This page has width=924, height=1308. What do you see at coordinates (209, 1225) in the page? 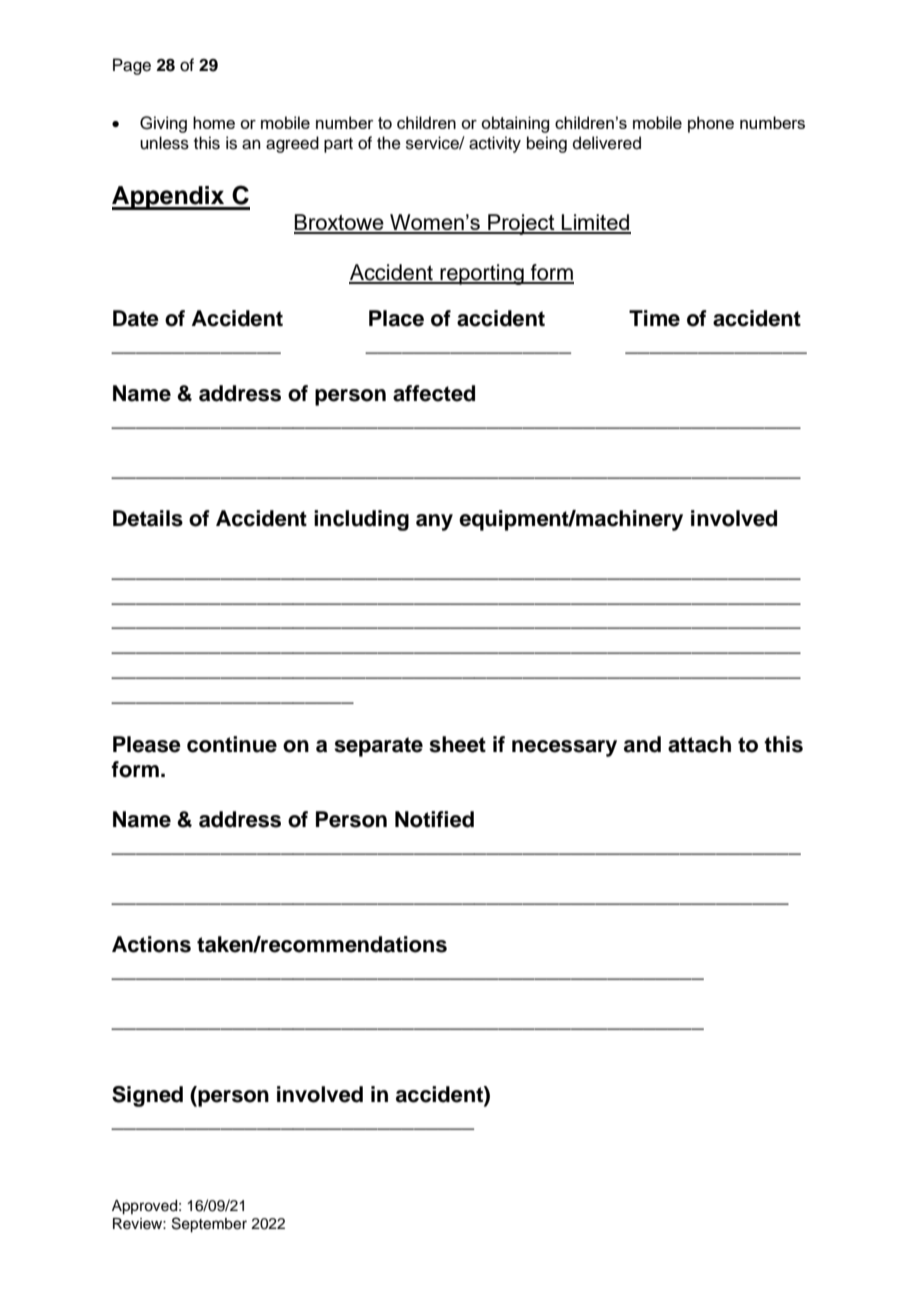
I see `September` at bounding box center [209, 1225].
